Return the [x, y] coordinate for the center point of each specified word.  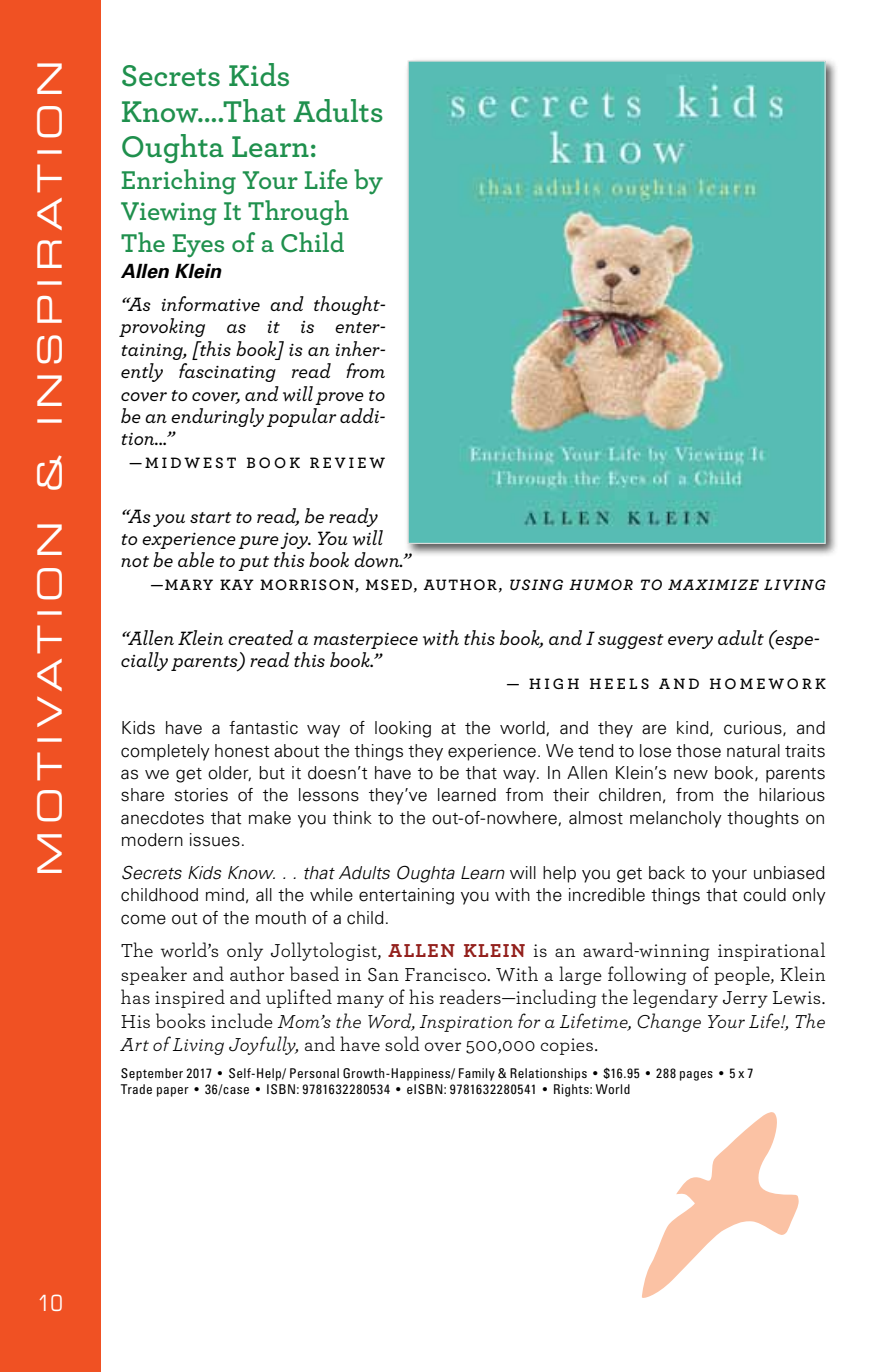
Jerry [745, 999]
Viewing [169, 214]
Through [298, 213]
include [242, 1020]
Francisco [446, 974]
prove [339, 398]
